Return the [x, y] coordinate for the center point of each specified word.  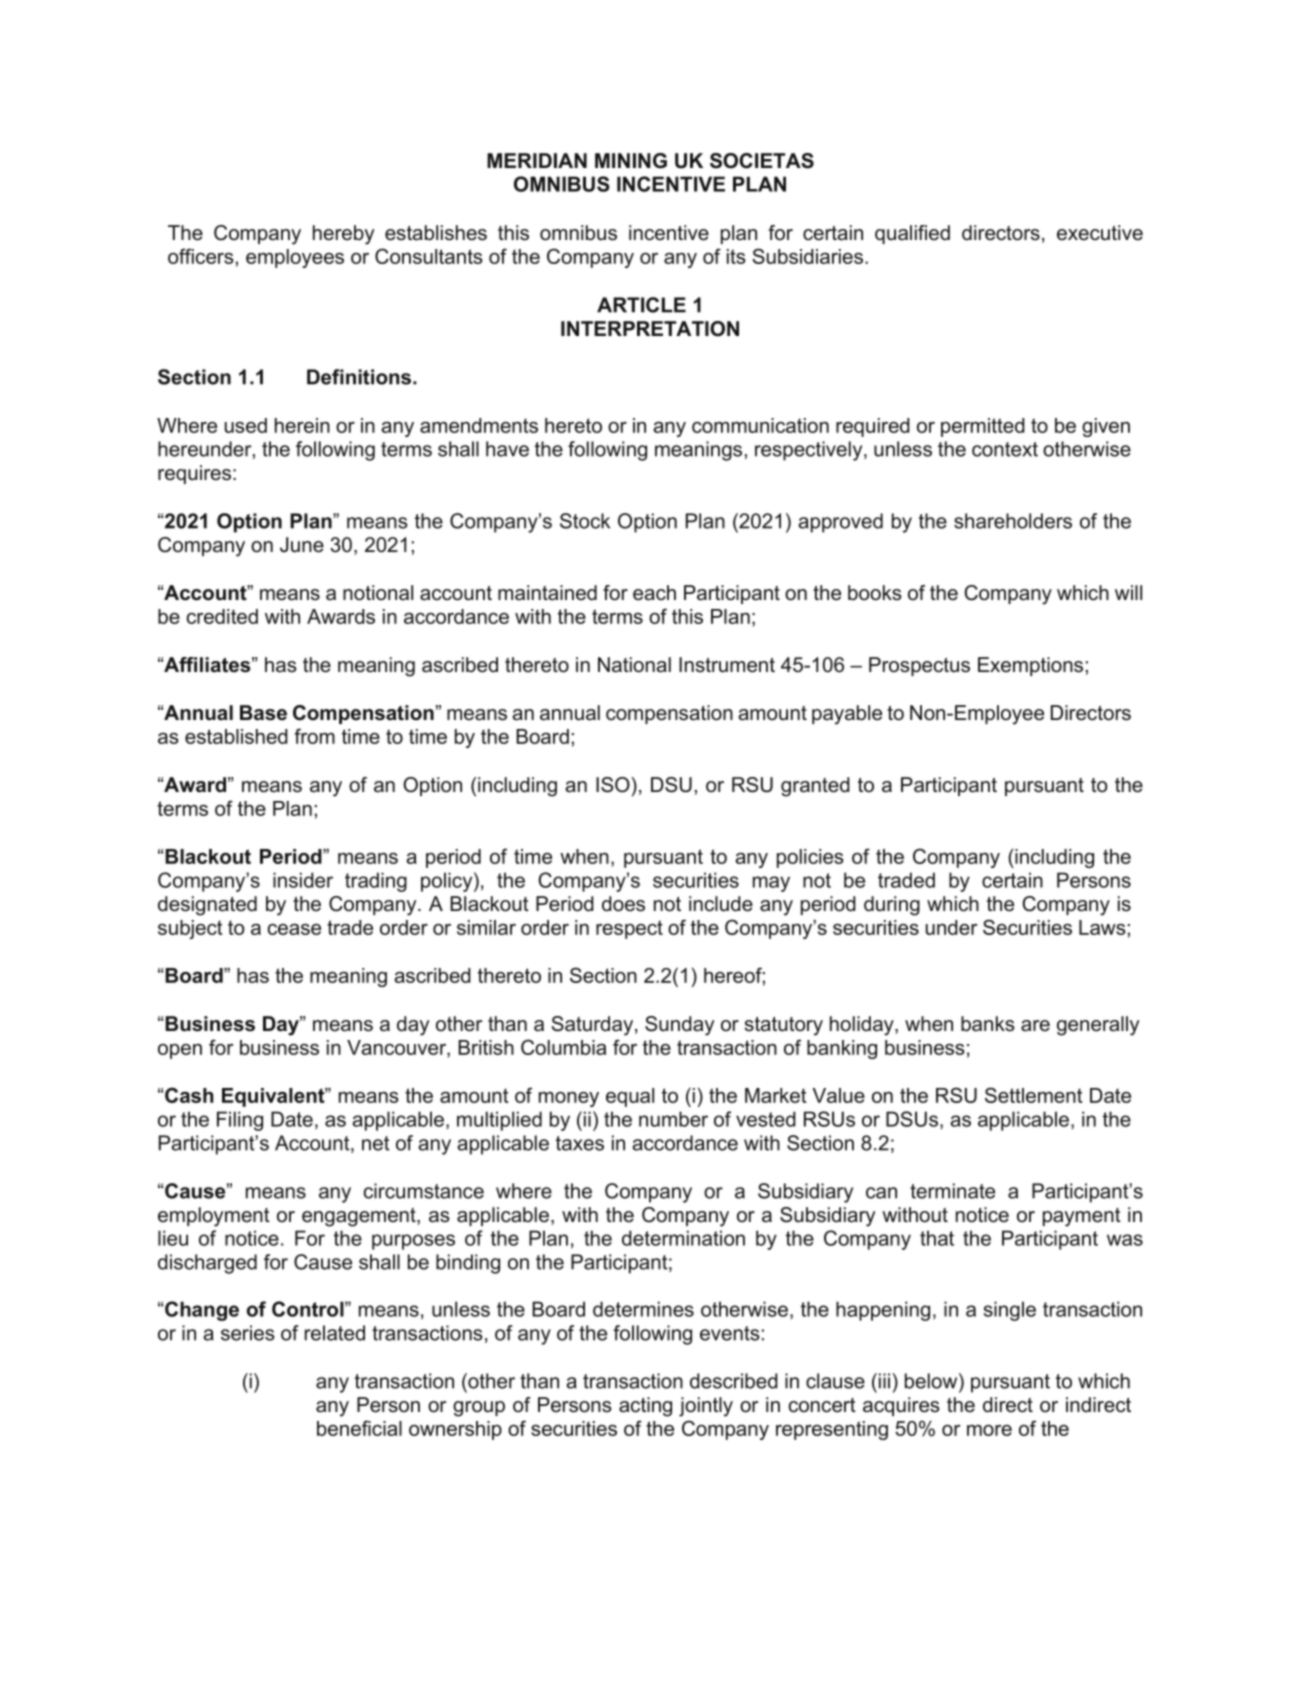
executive [1100, 233]
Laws [1102, 927]
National [634, 665]
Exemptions [1030, 666]
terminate [952, 1191]
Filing [240, 1121]
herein [302, 425]
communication [760, 425]
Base [263, 713]
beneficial [359, 1428]
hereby [343, 235]
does [623, 904]
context [1005, 449]
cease [294, 929]
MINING [631, 161]
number [673, 1119]
